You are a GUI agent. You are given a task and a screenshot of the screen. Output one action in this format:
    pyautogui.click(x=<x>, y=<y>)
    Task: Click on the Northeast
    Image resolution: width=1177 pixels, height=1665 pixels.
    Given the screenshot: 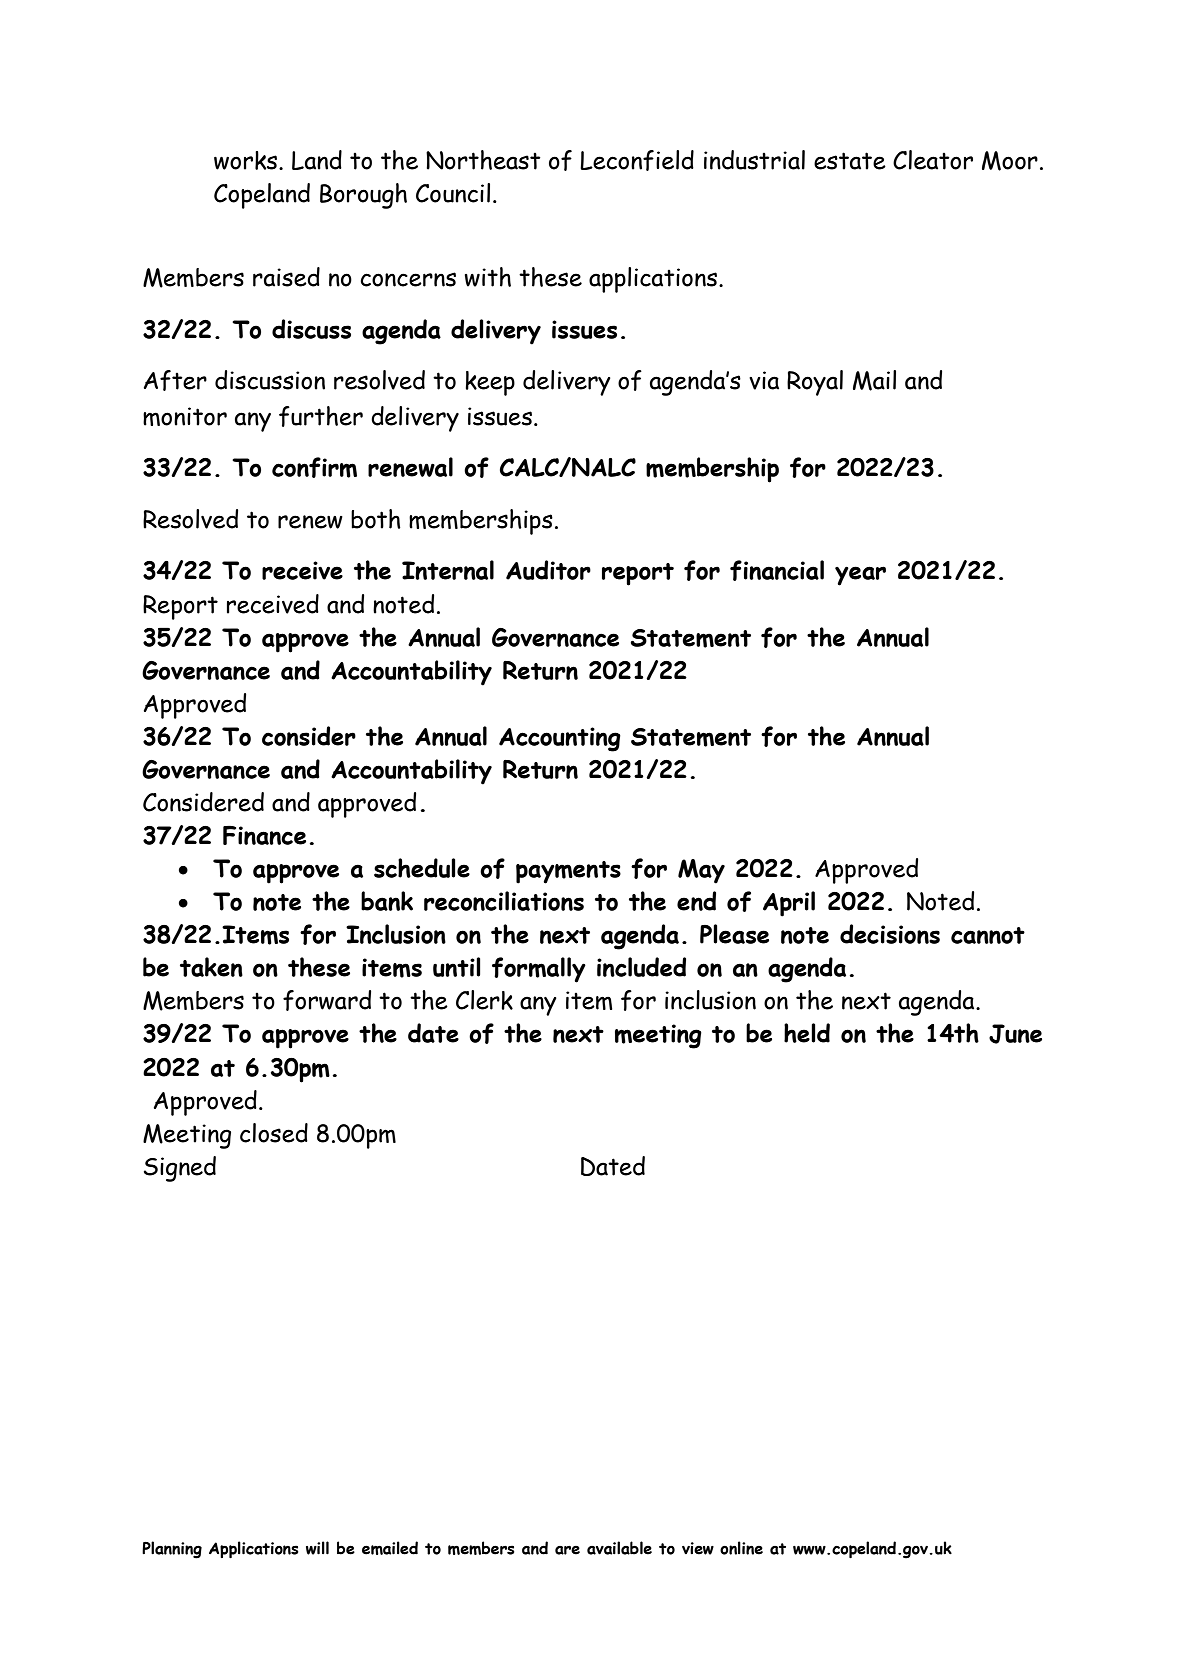 What is the action you would take?
    pyautogui.click(x=483, y=160)
